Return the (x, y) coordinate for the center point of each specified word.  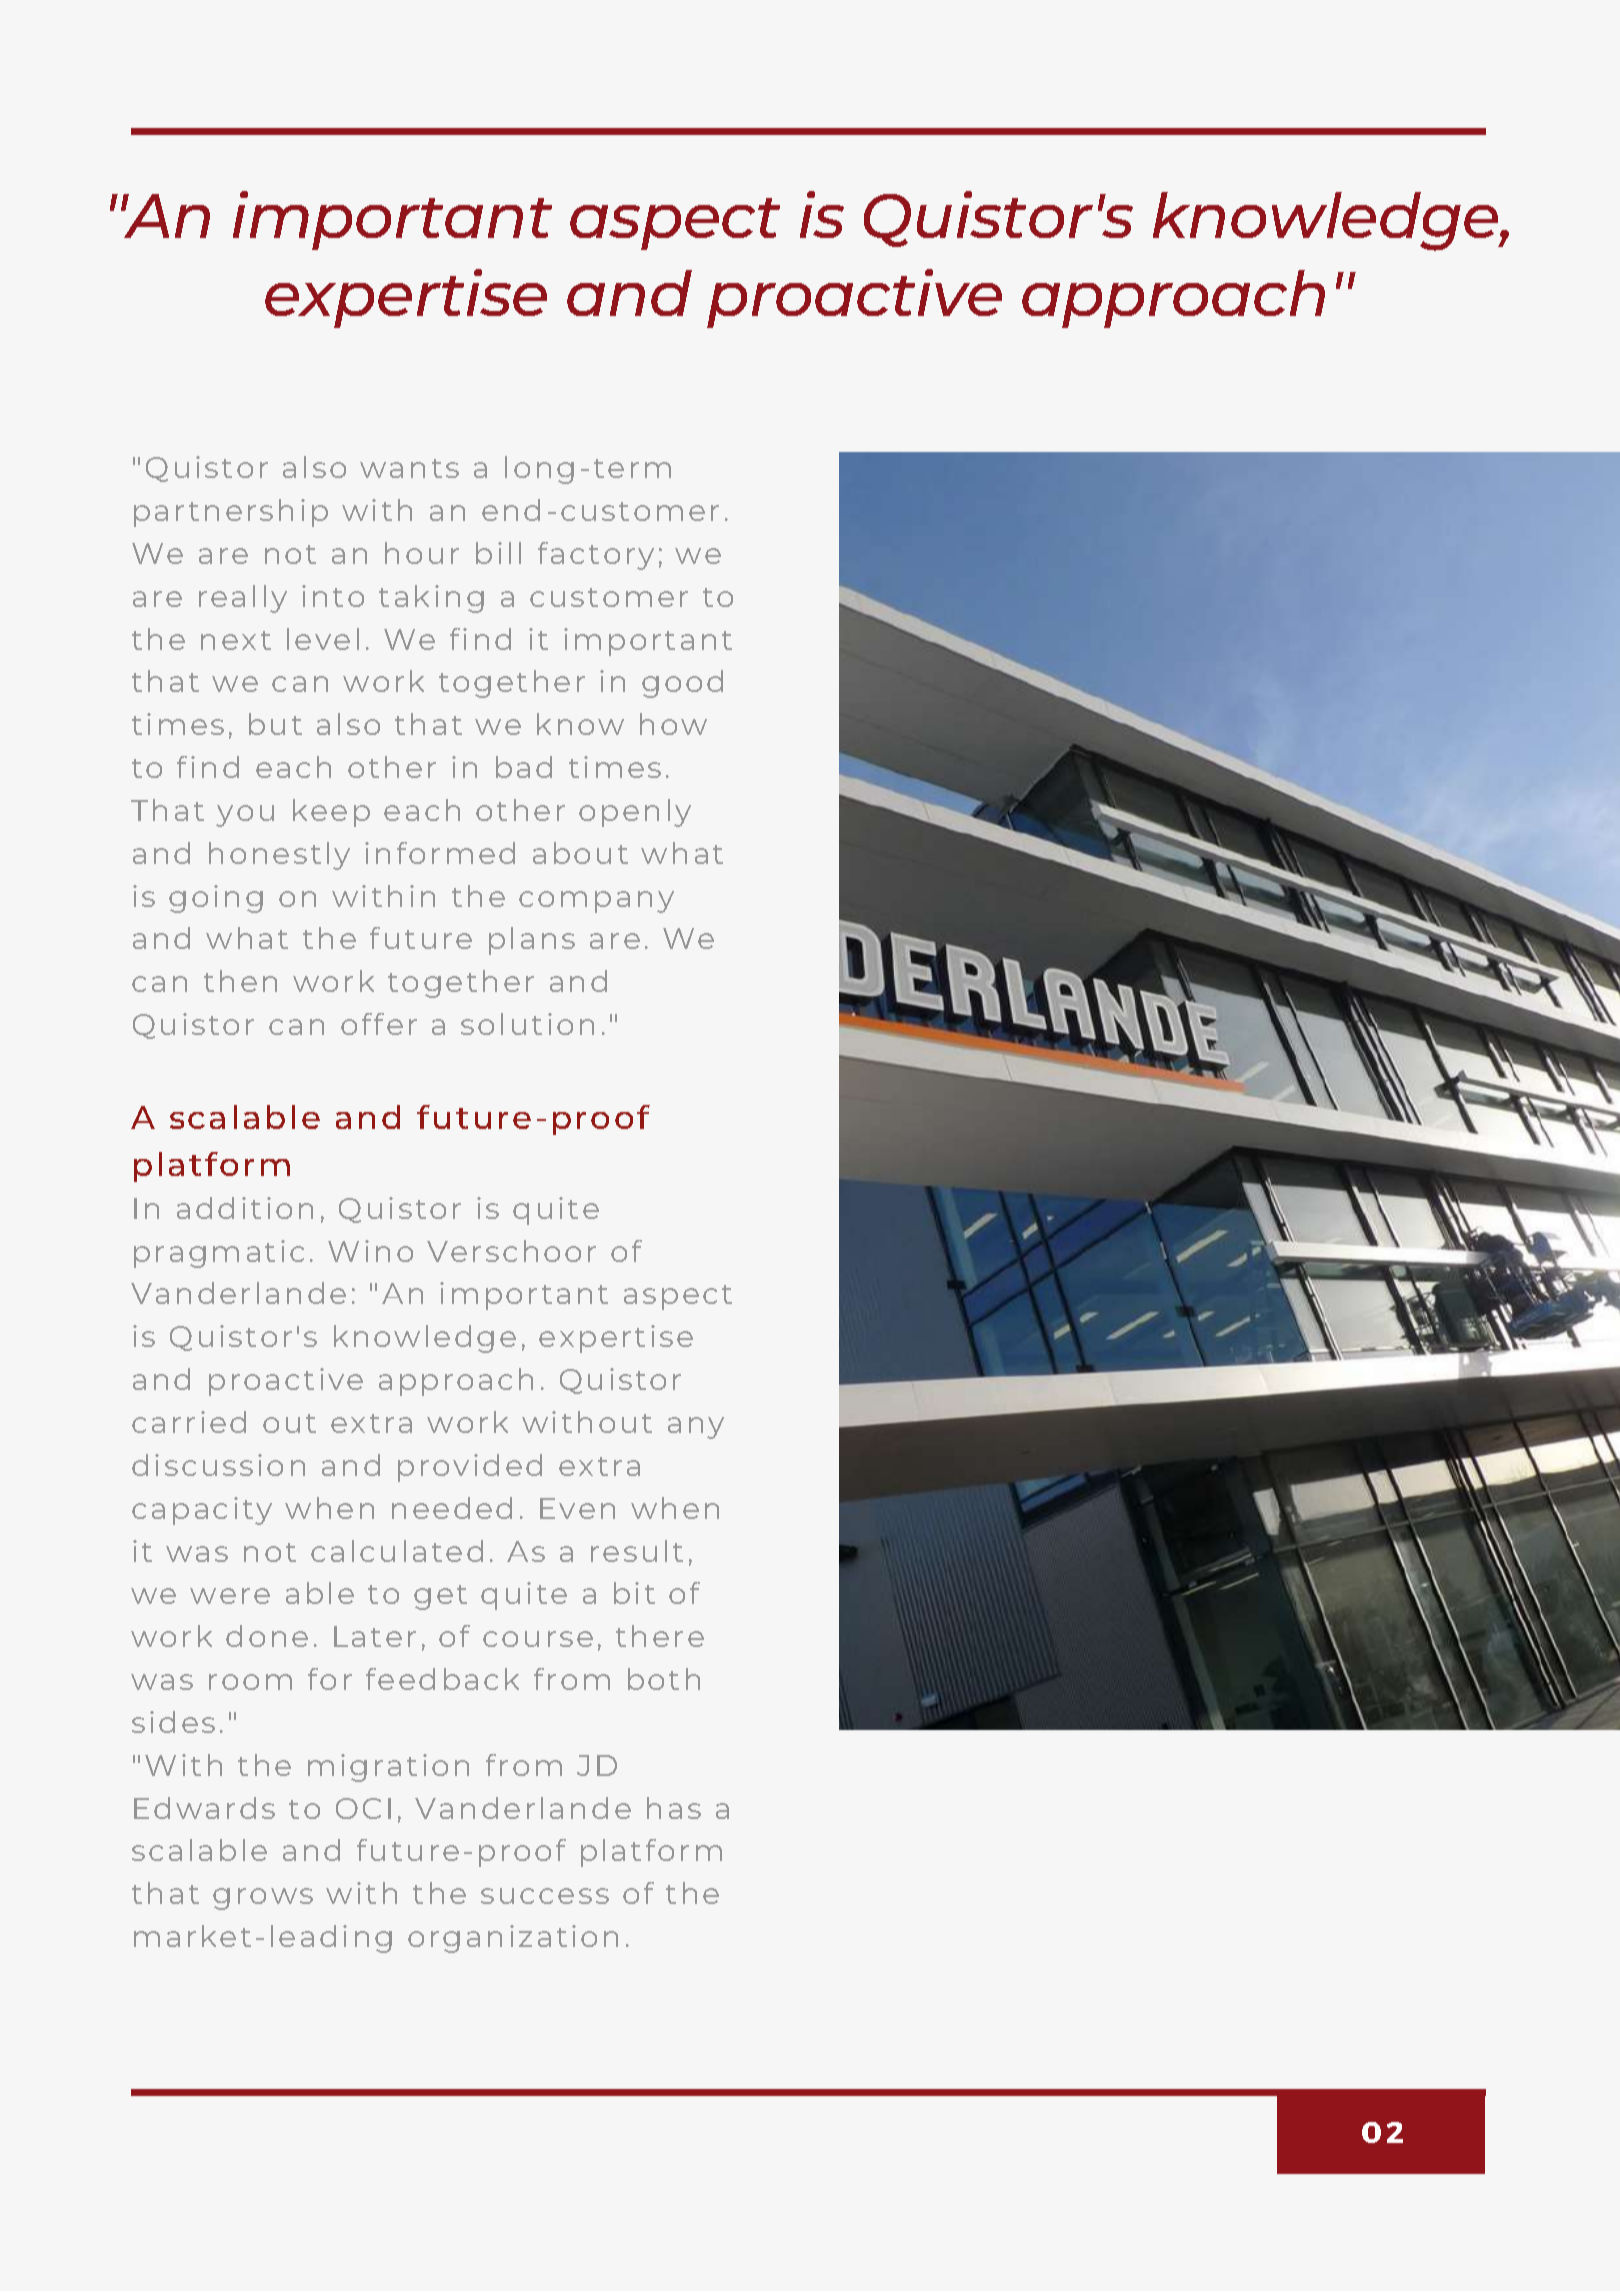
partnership (231, 513)
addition (245, 1208)
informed (440, 853)
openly (635, 813)
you (245, 816)
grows (263, 1899)
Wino (370, 1251)
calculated (397, 1551)
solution (527, 1024)
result (637, 1551)
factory (596, 556)
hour (422, 553)
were (230, 1596)
